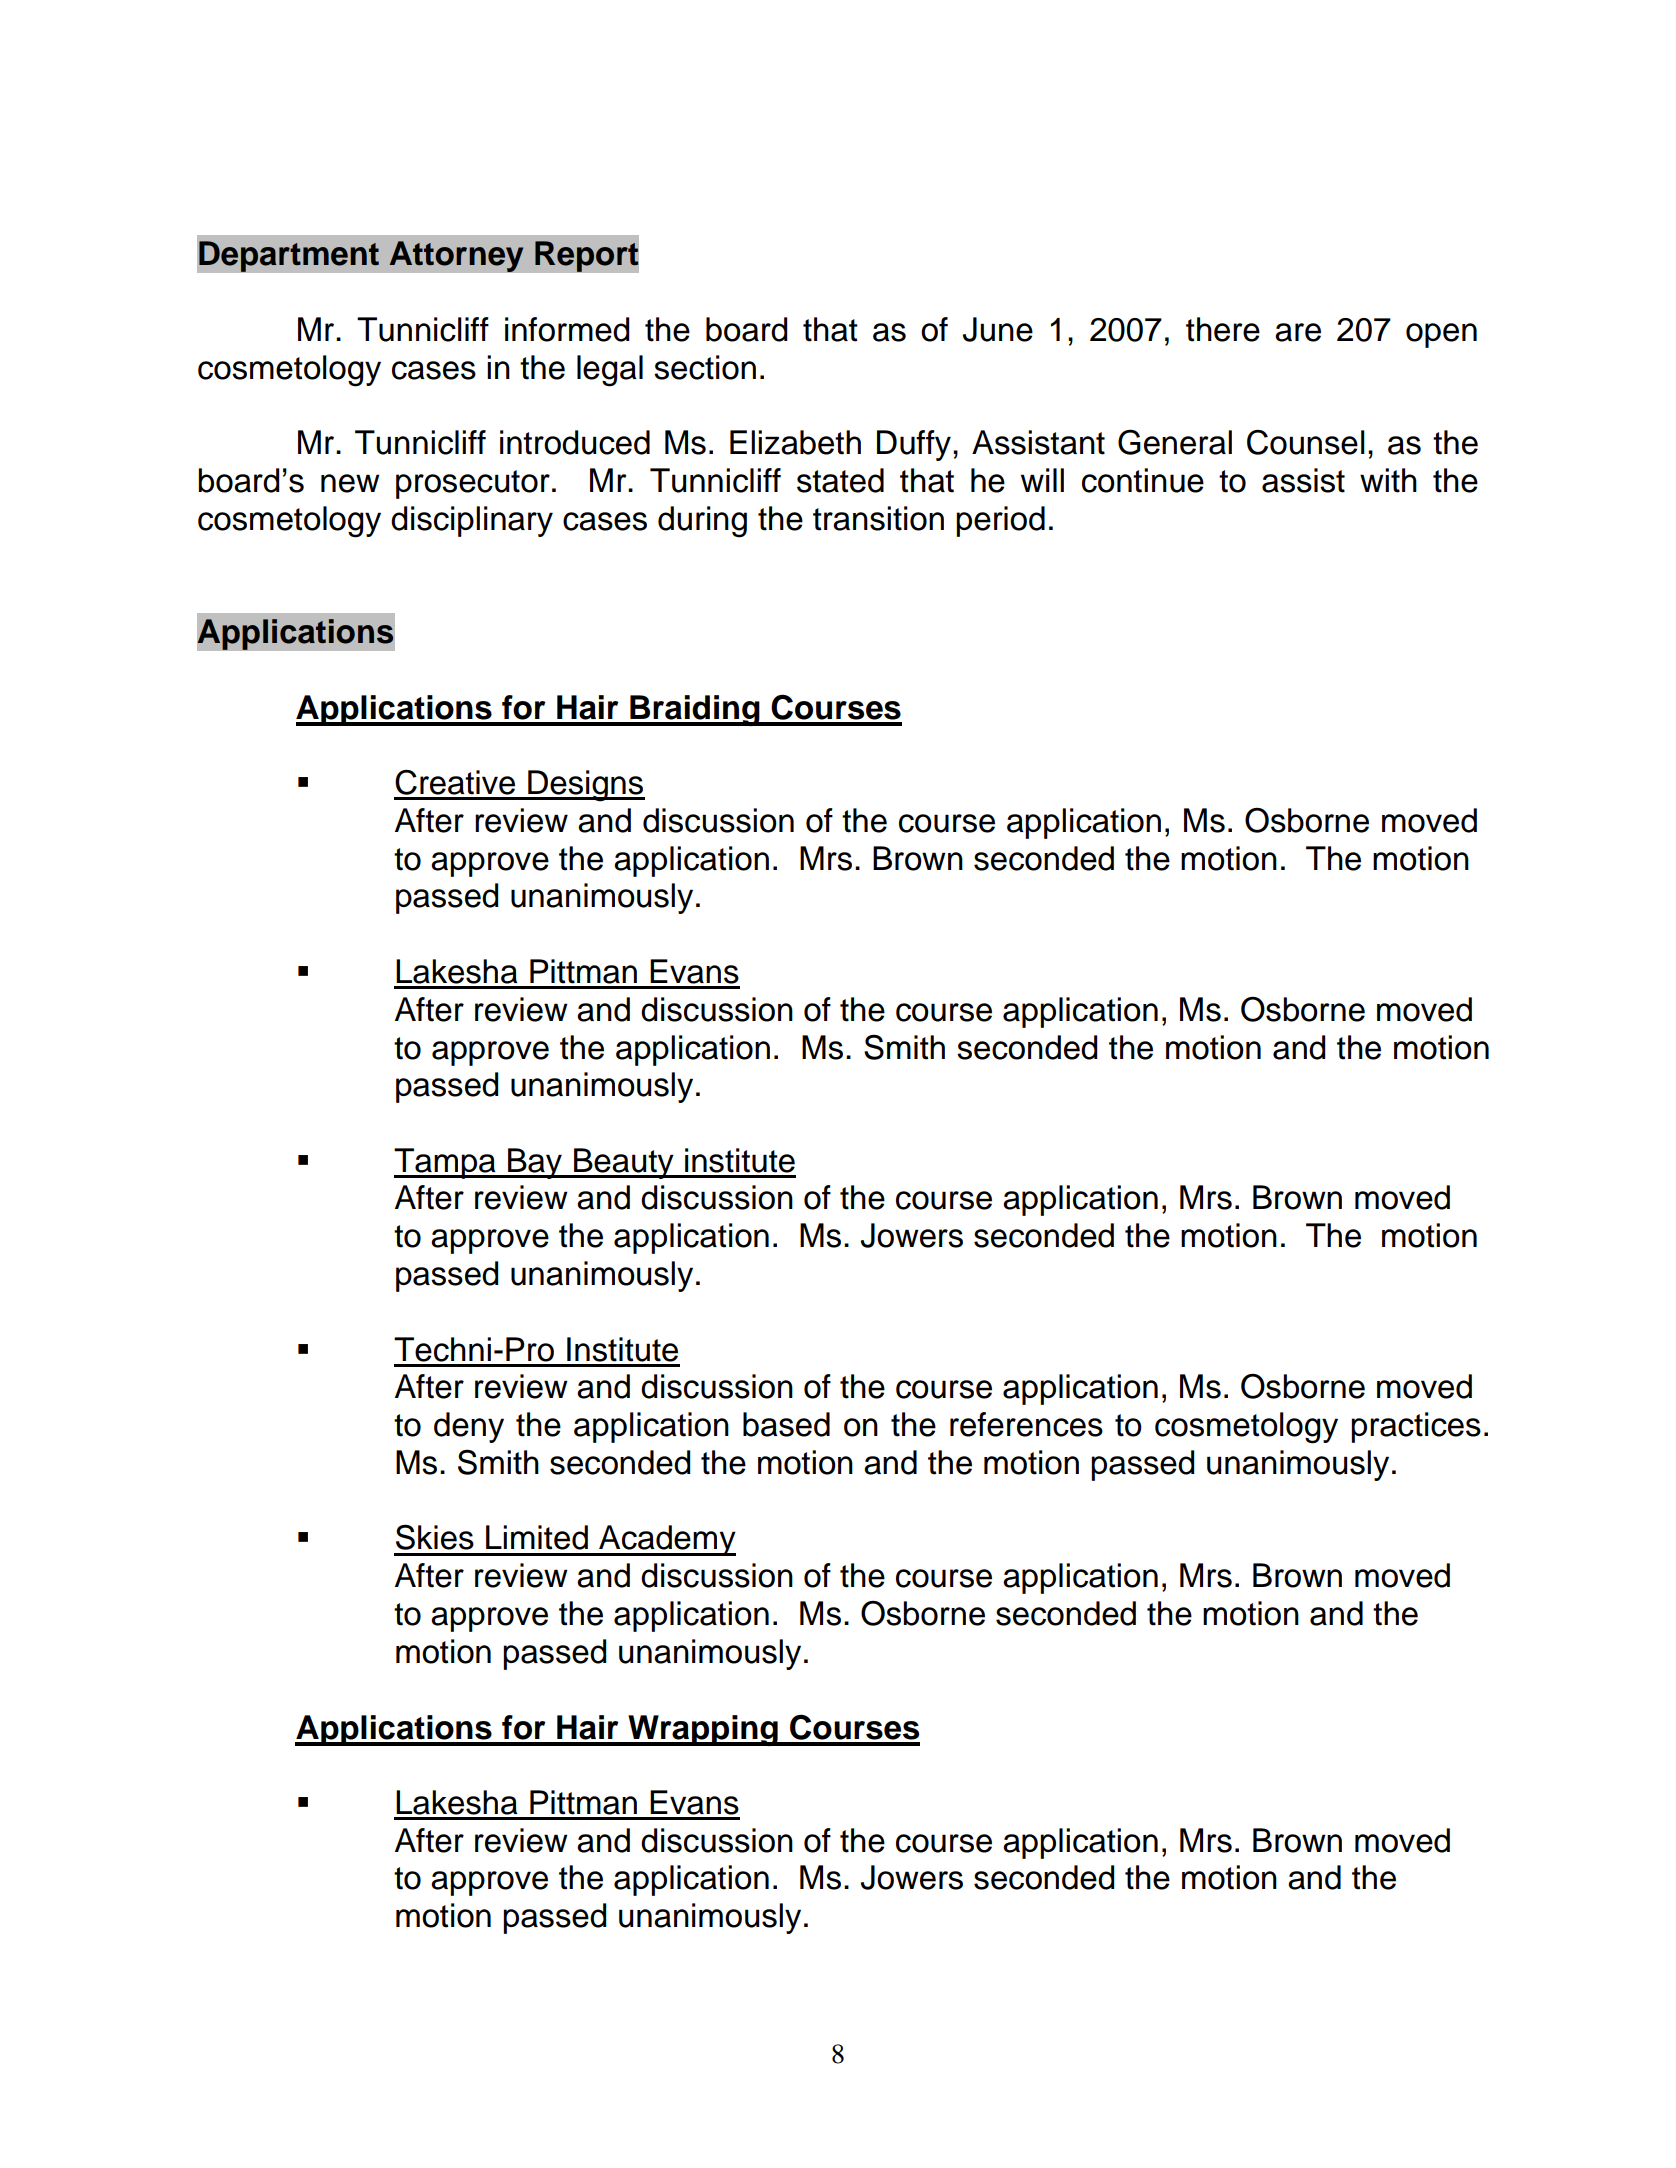 This screenshot has width=1676, height=2168. Describe the element at coordinates (703, 1730) in the screenshot. I see `Wrapping` at that location.
